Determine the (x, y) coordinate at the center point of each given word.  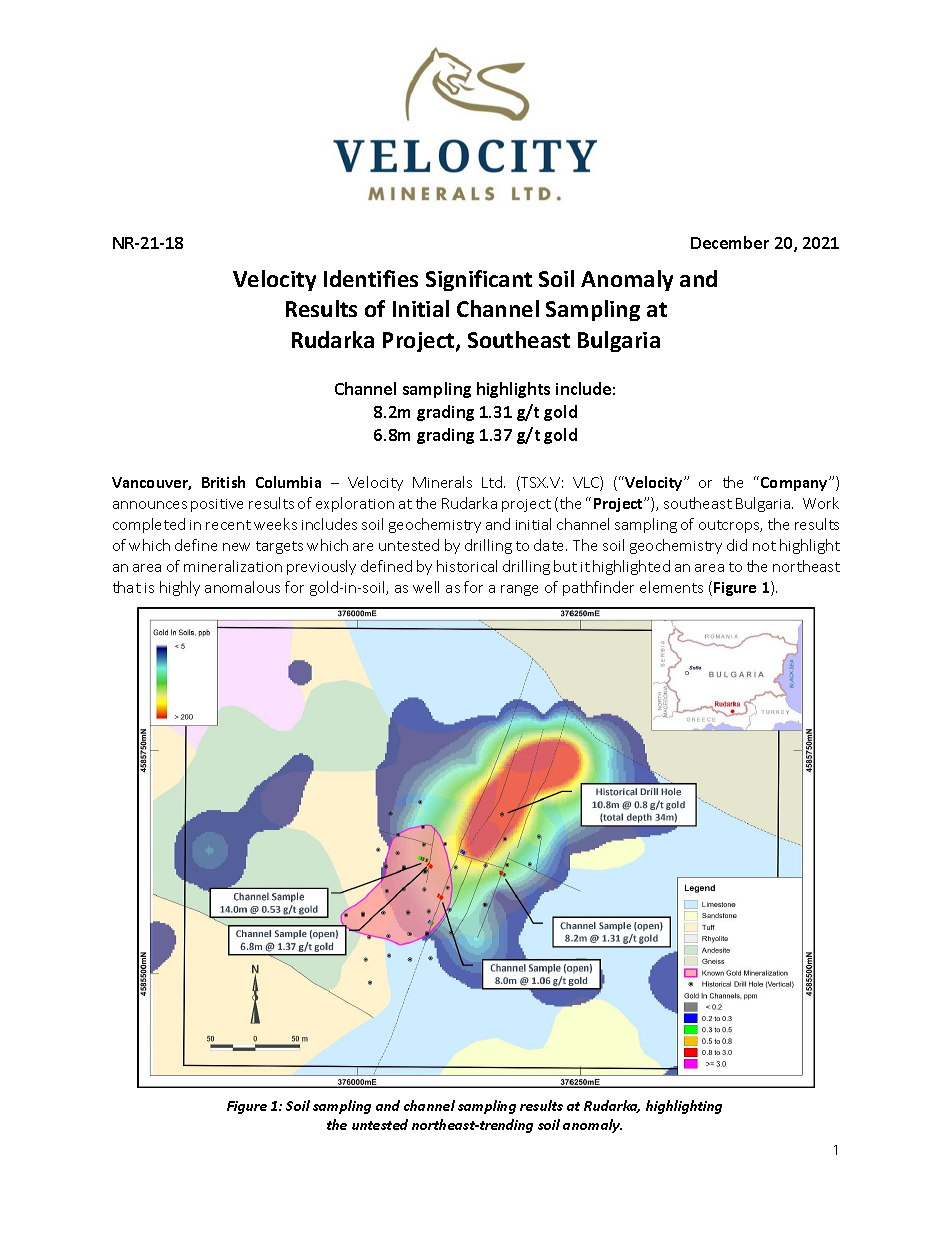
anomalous (242, 587)
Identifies (371, 278)
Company (795, 484)
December (730, 242)
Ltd (493, 482)
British (223, 482)
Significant (479, 280)
